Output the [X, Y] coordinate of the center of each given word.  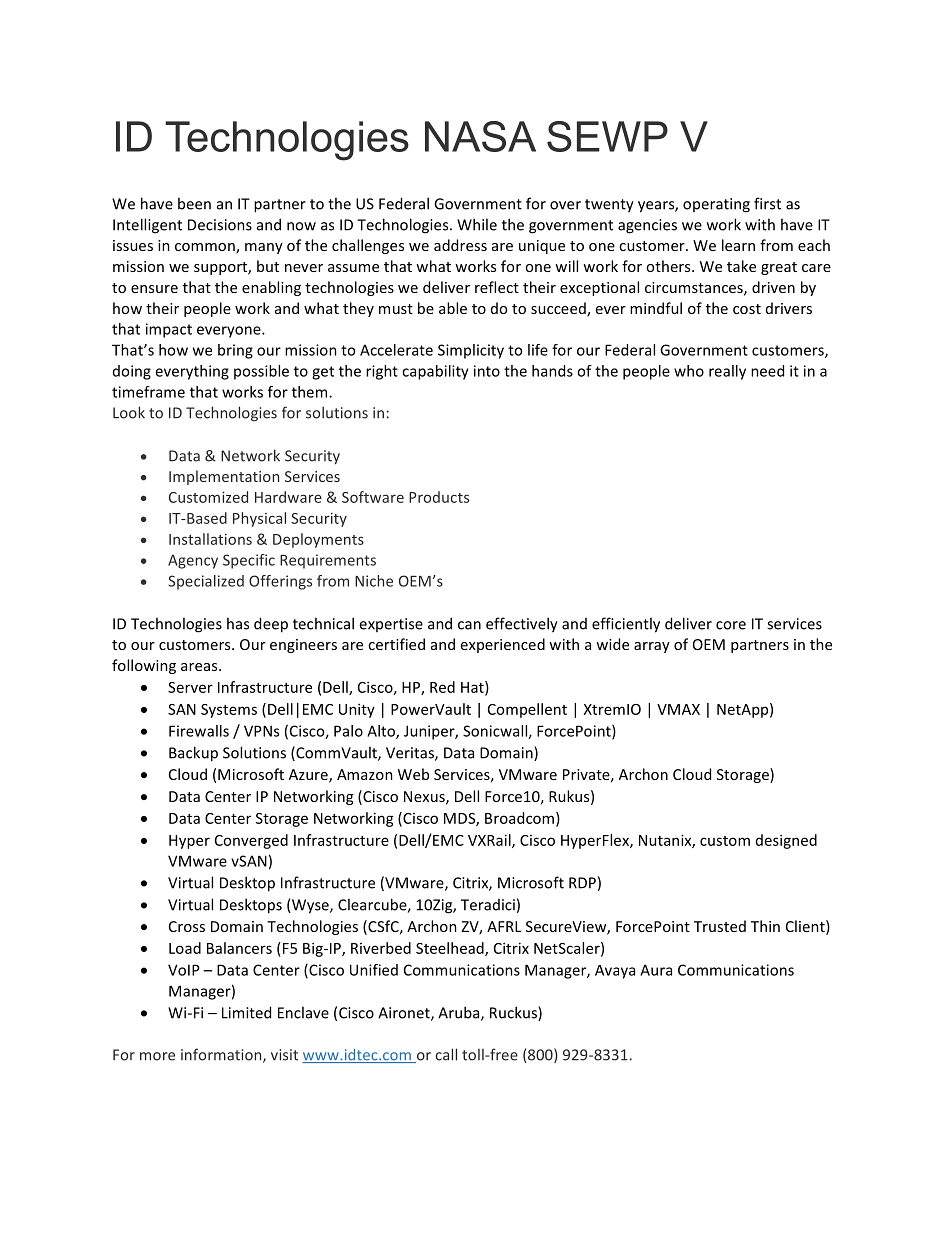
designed [786, 841]
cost [747, 309]
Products [439, 497]
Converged [251, 841]
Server [190, 687]
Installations [210, 539]
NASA [480, 136]
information [222, 1055]
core [731, 625]
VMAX [678, 709]
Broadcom [519, 818]
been [194, 203]
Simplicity [471, 351]
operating [716, 205]
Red [442, 687]
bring [235, 351]
